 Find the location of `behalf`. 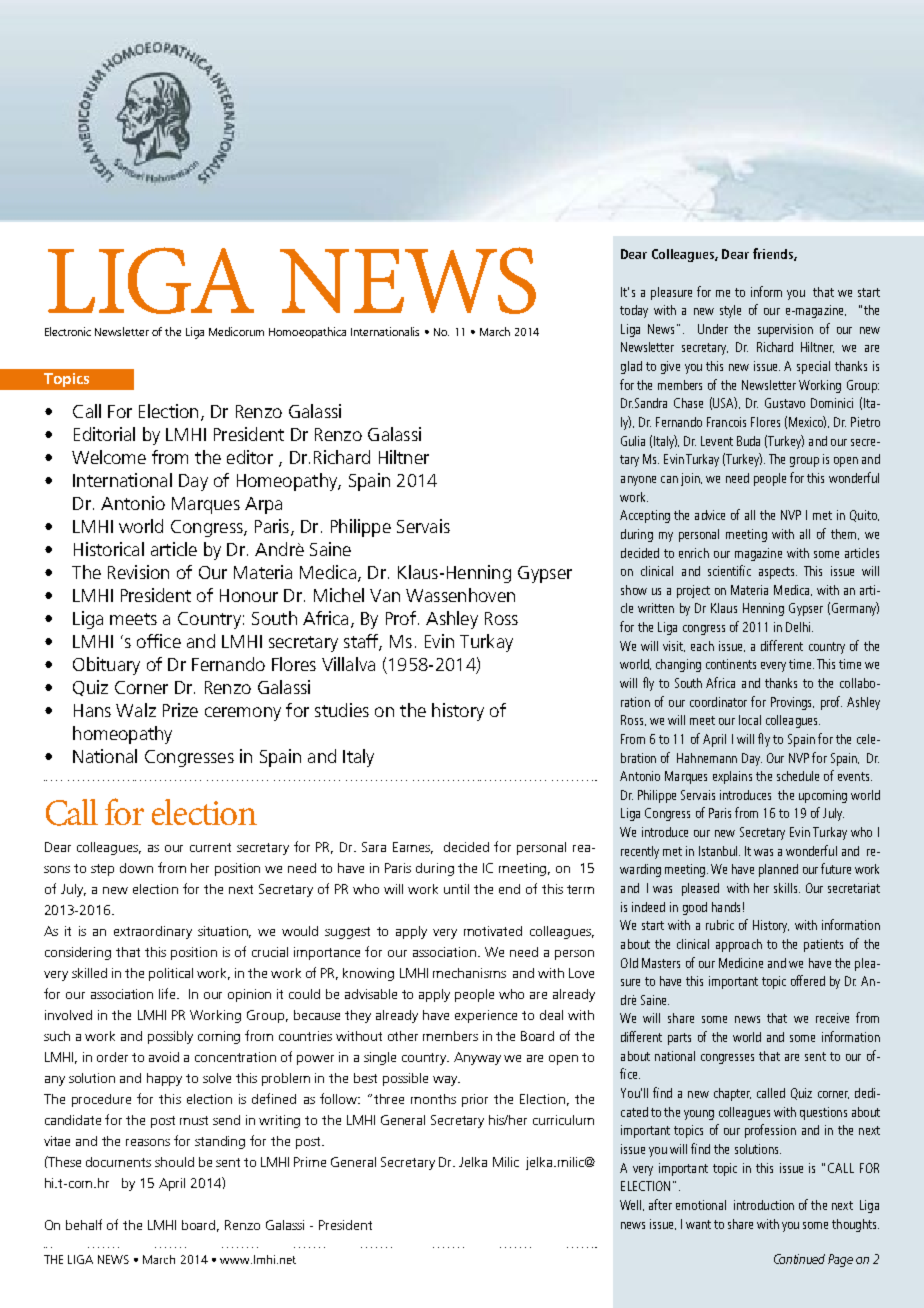

behalf is located at coordinates (84, 1224).
